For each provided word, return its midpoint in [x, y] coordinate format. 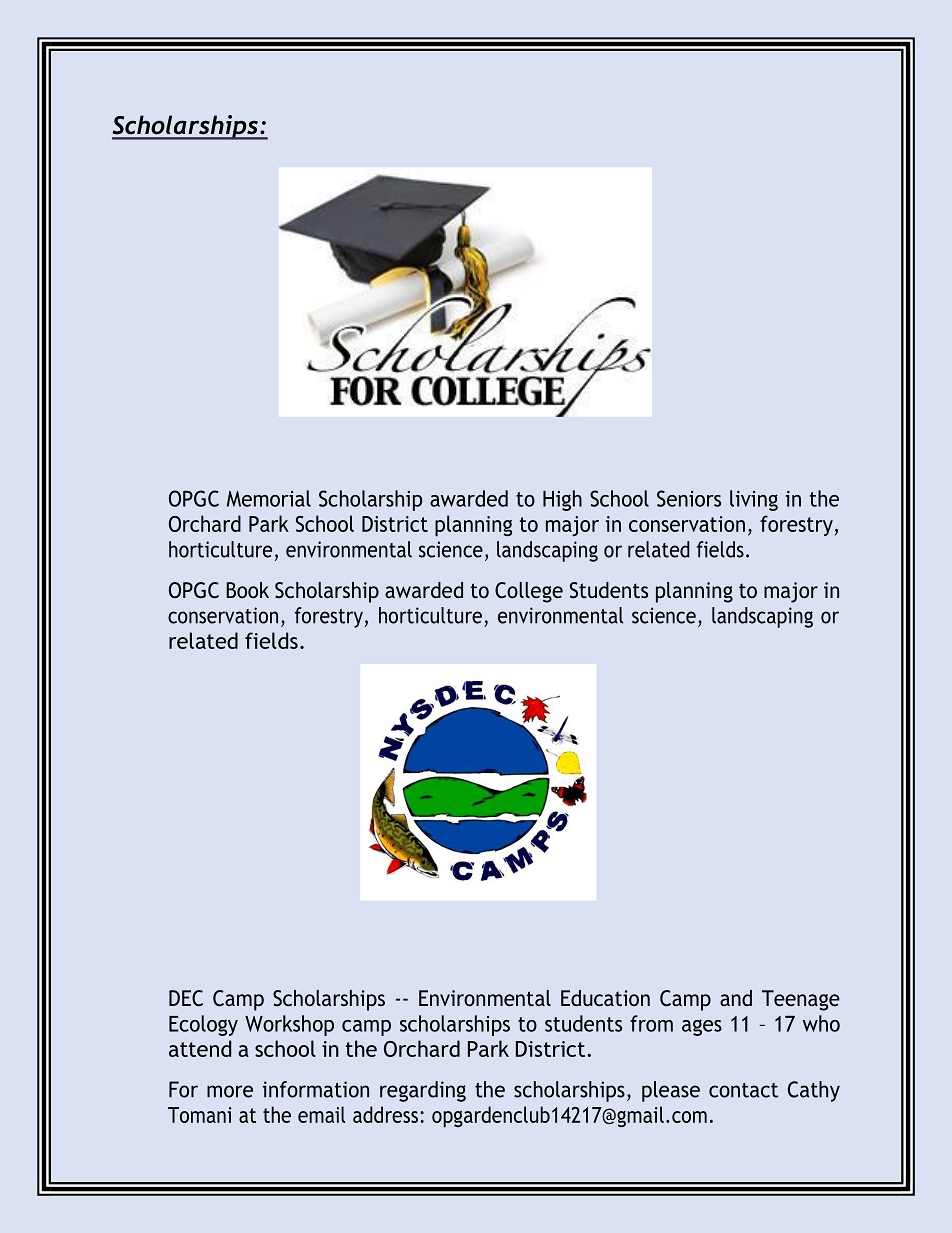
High [562, 500]
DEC [186, 998]
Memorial [269, 498]
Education [605, 998]
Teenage [801, 1000]
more [230, 1091]
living [754, 500]
